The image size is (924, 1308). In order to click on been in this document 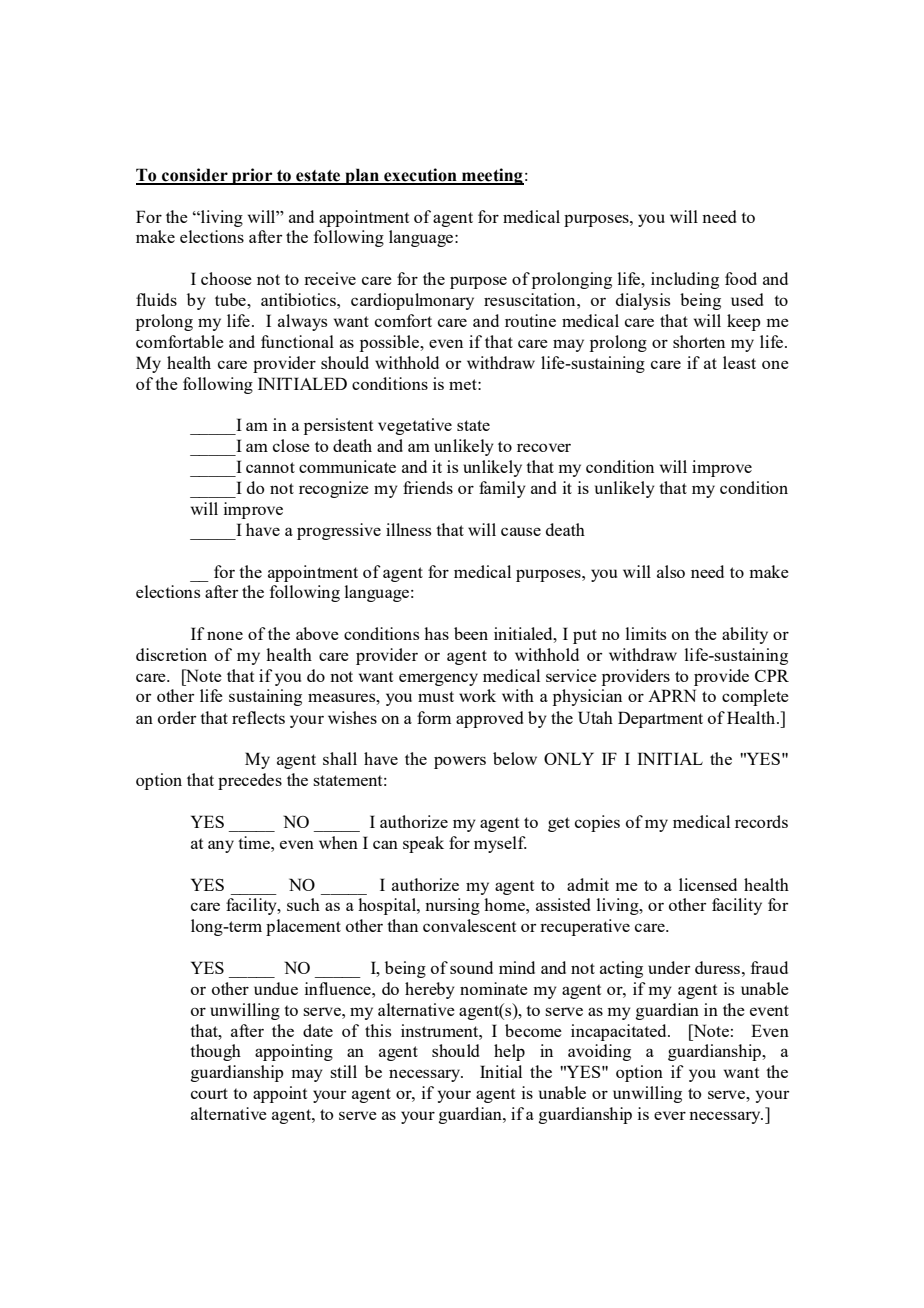, I will do `click(471, 633)`.
